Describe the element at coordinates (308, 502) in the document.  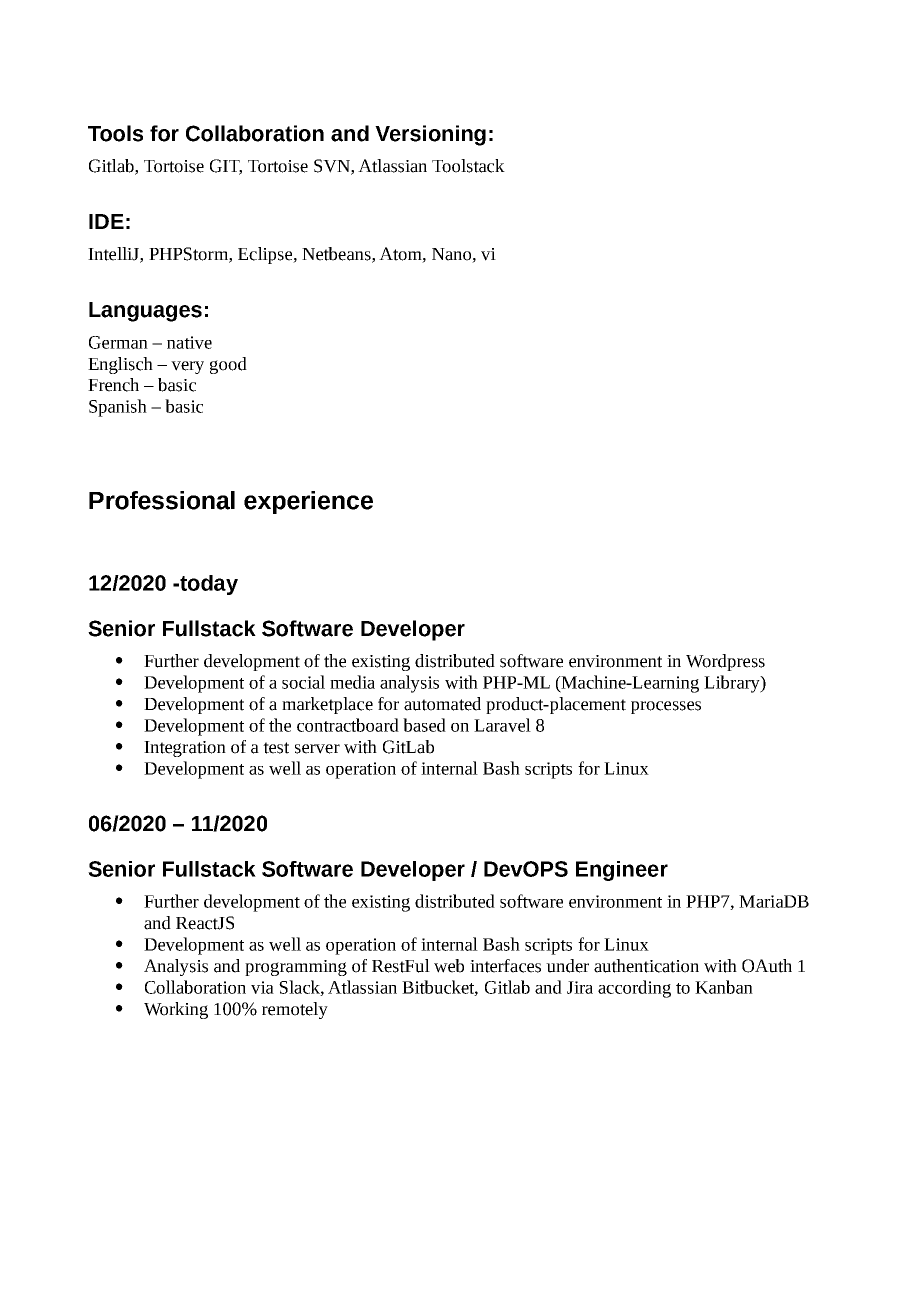
I see `experience` at that location.
